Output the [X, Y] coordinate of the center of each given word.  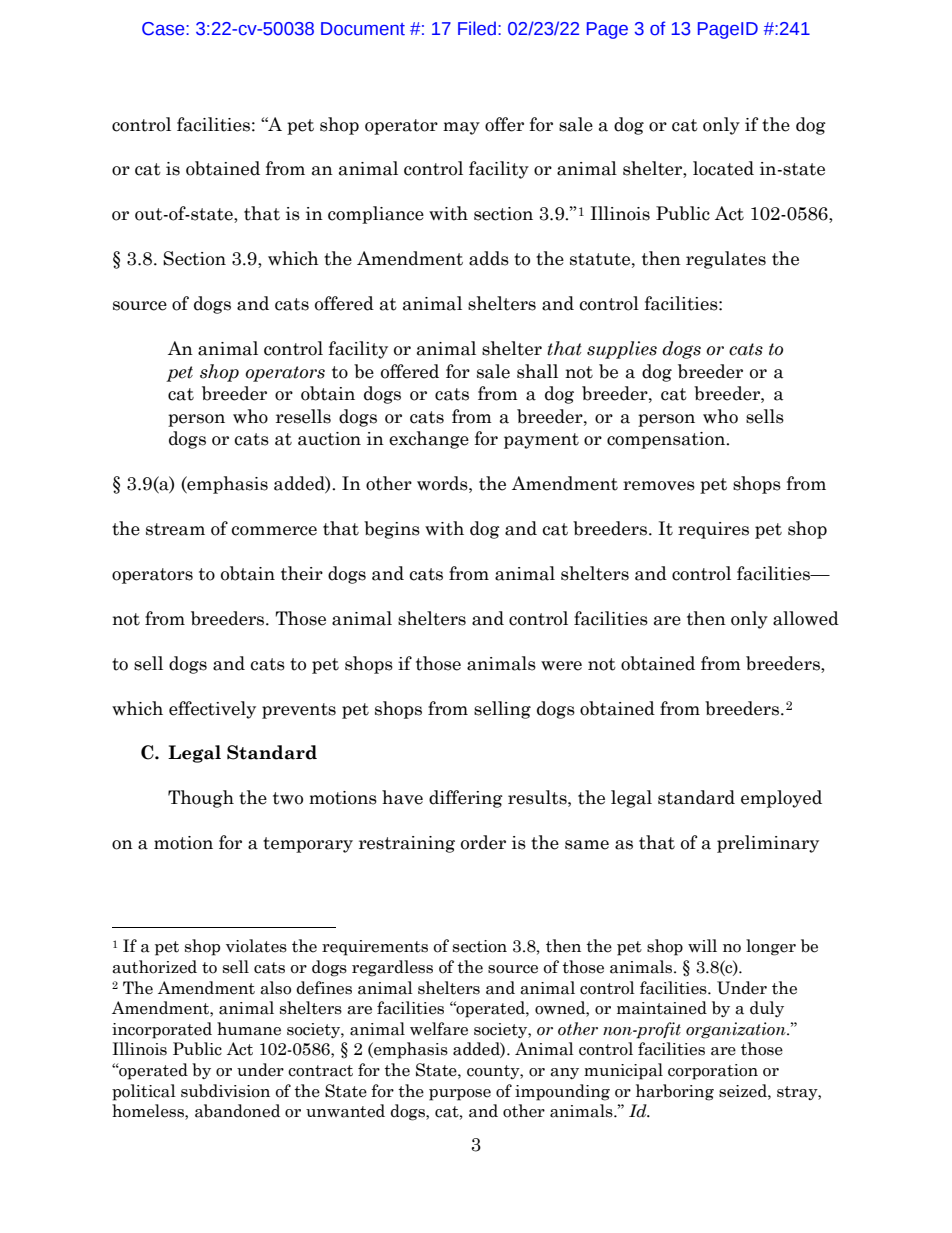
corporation [713, 1072]
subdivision [225, 1091]
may [461, 128]
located [723, 168]
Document [363, 29]
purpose [460, 1095]
